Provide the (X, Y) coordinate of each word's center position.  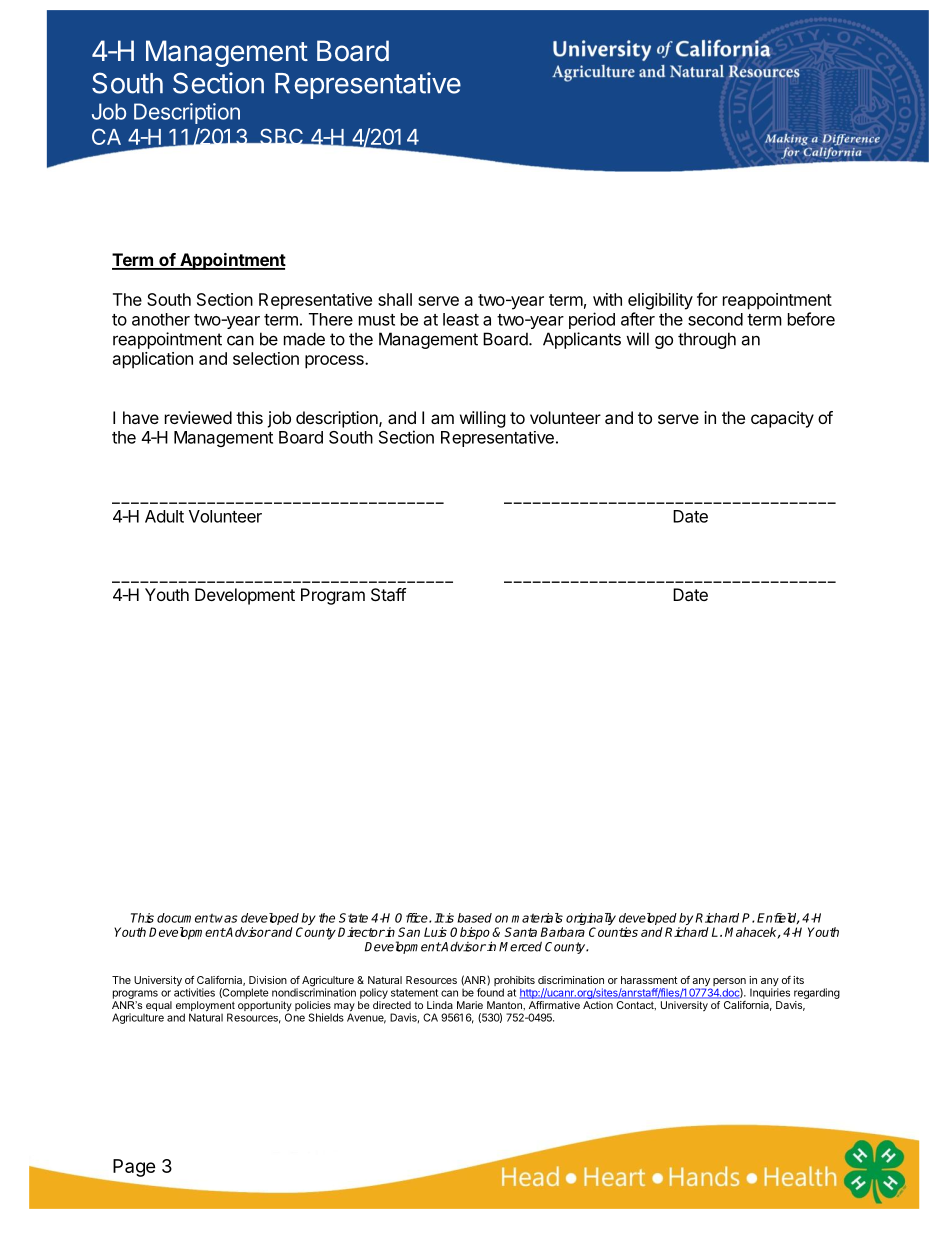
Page (134, 1168)
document (186, 918)
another (161, 319)
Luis (435, 932)
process (335, 362)
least (461, 319)
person (729, 983)
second (715, 319)
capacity (782, 419)
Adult (164, 516)
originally (591, 920)
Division (268, 980)
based (474, 918)
